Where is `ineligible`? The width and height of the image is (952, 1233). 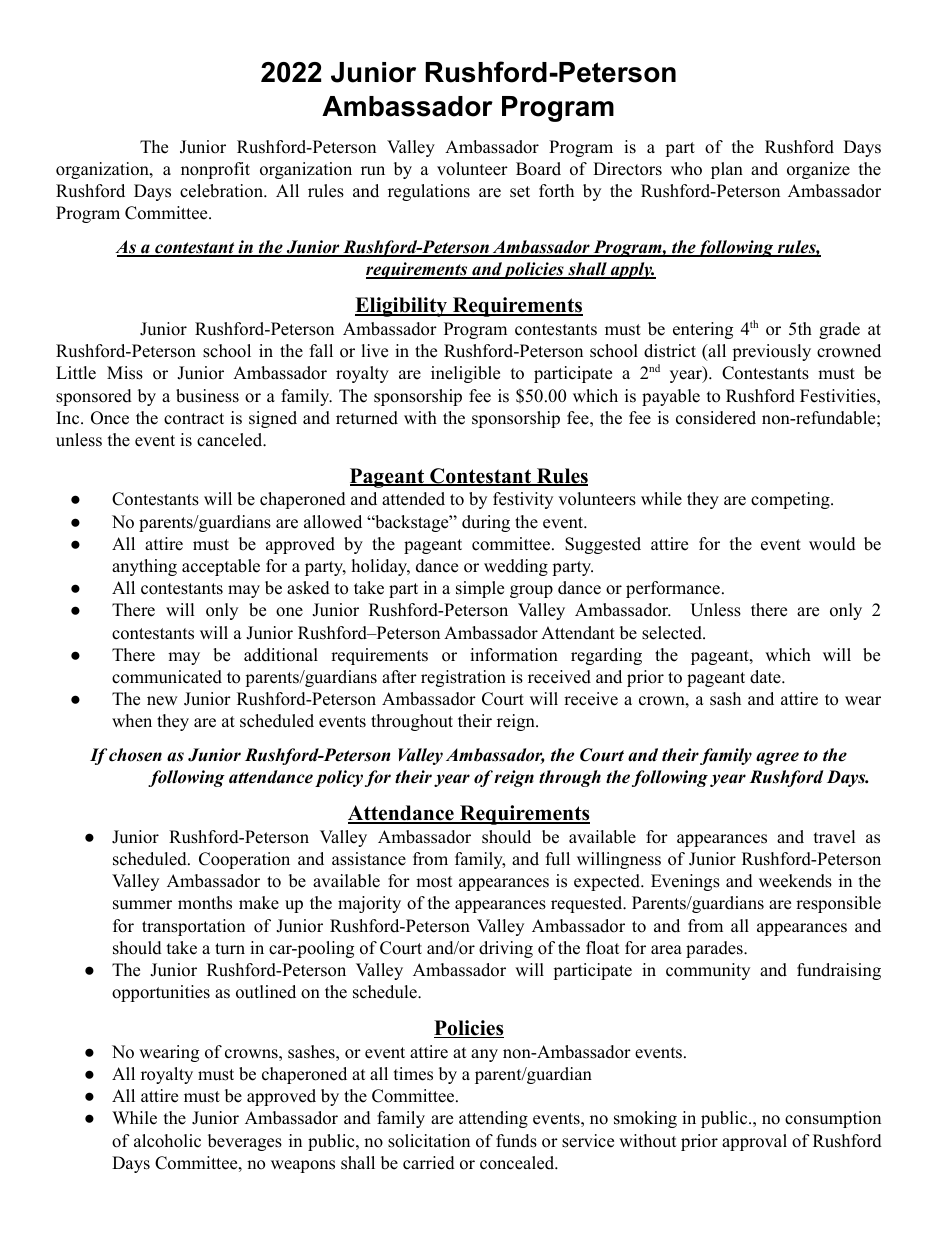 ineligible is located at coordinates (465, 374).
